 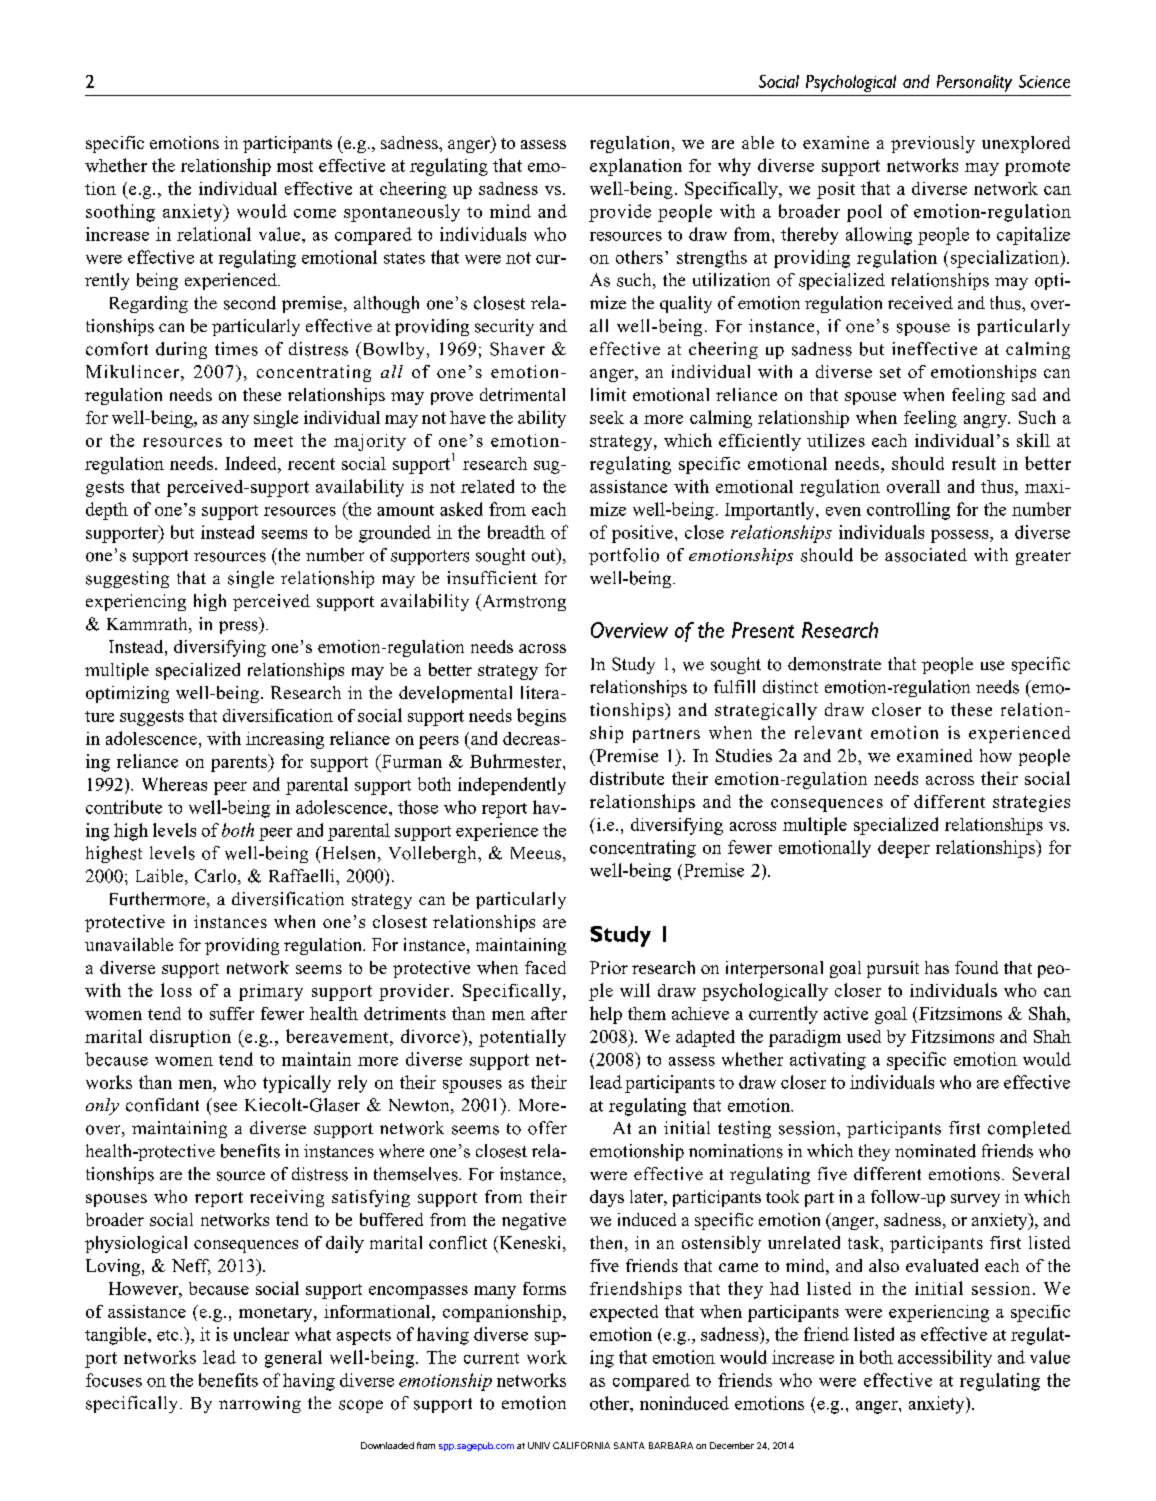 What do you see at coordinates (974, 463) in the document?
I see `result` at bounding box center [974, 463].
